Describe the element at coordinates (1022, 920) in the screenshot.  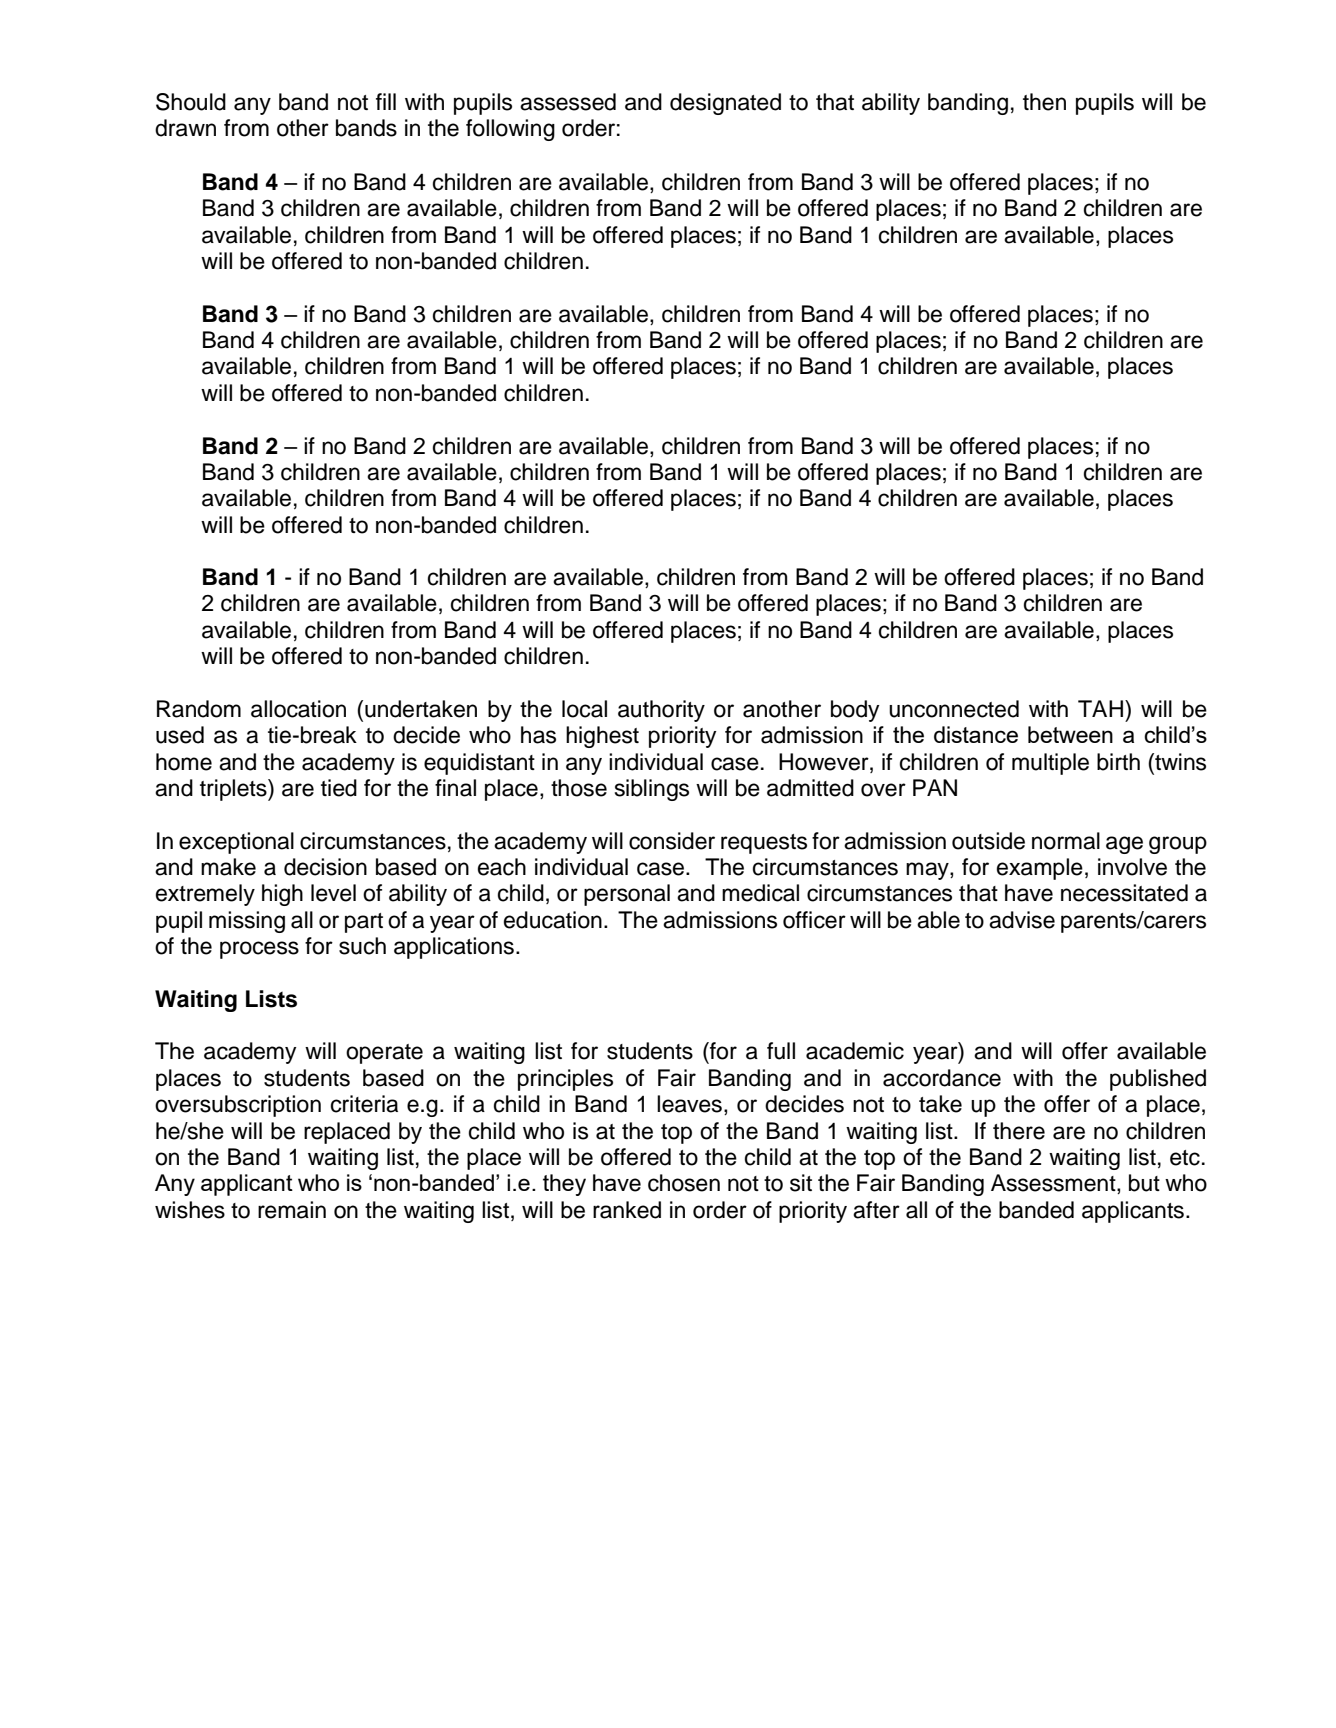
I see `advise` at that location.
